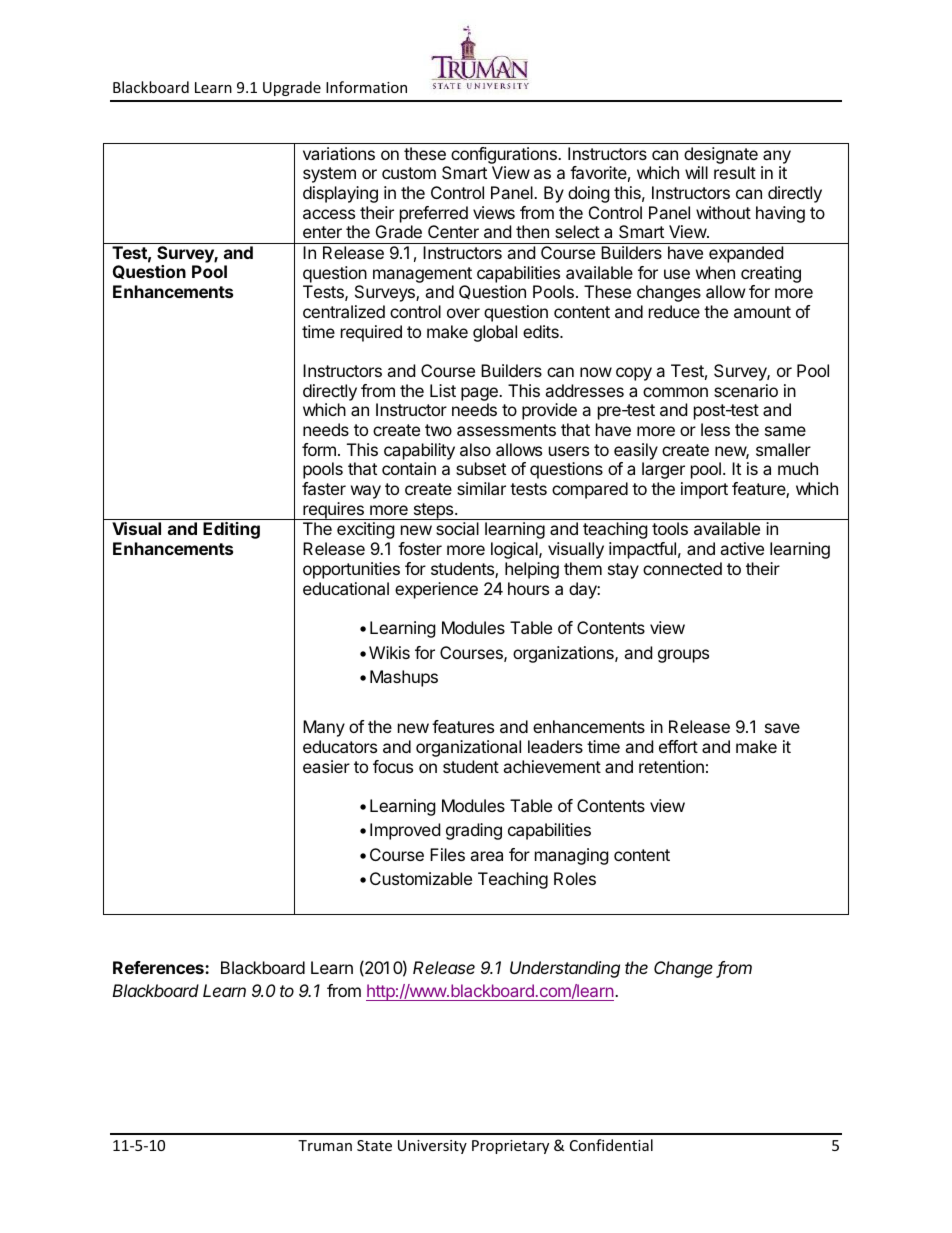 The image size is (952, 1233). I want to click on less, so click(715, 429).
